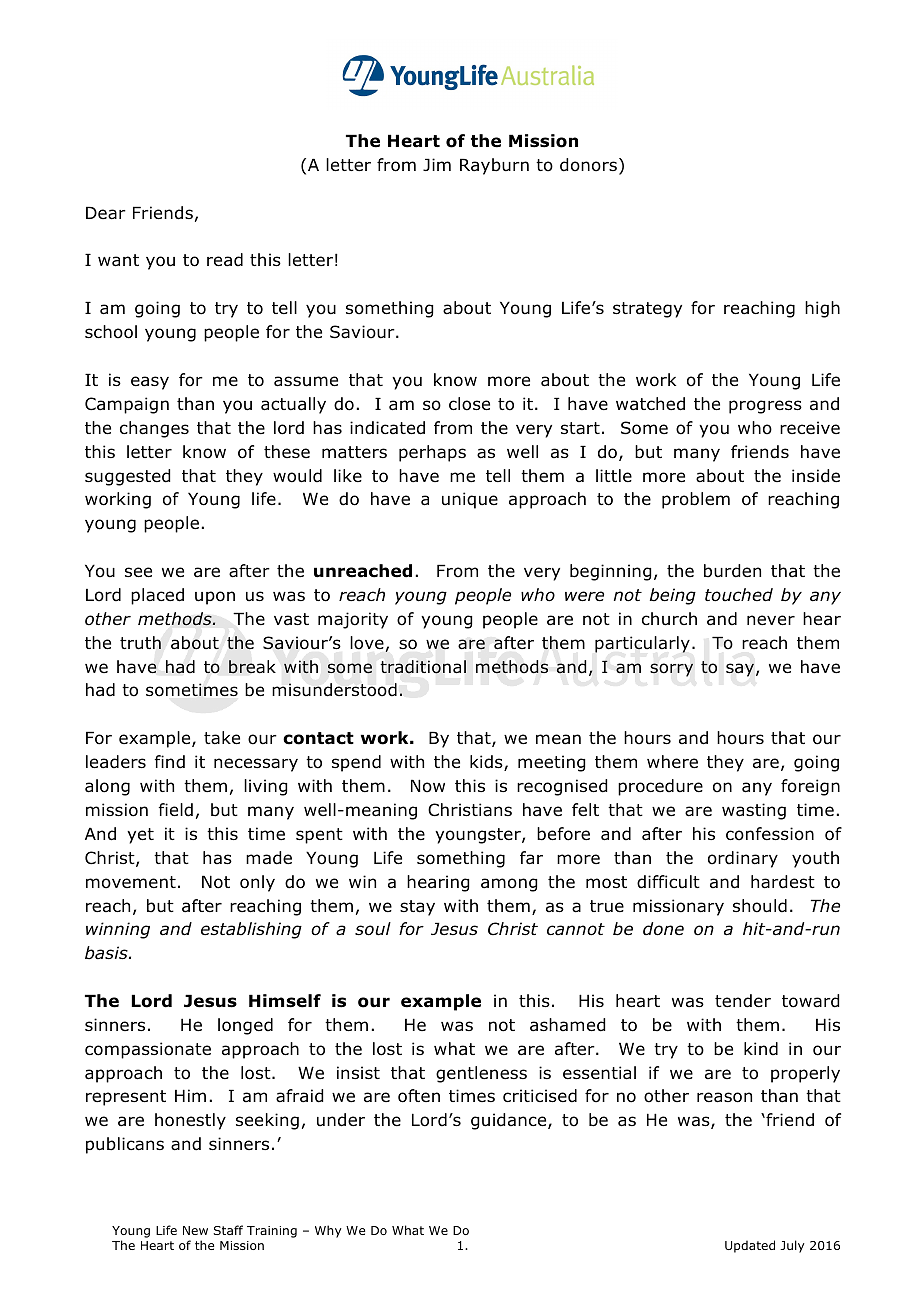  What do you see at coordinates (765, 407) in the document?
I see `progress` at bounding box center [765, 407].
